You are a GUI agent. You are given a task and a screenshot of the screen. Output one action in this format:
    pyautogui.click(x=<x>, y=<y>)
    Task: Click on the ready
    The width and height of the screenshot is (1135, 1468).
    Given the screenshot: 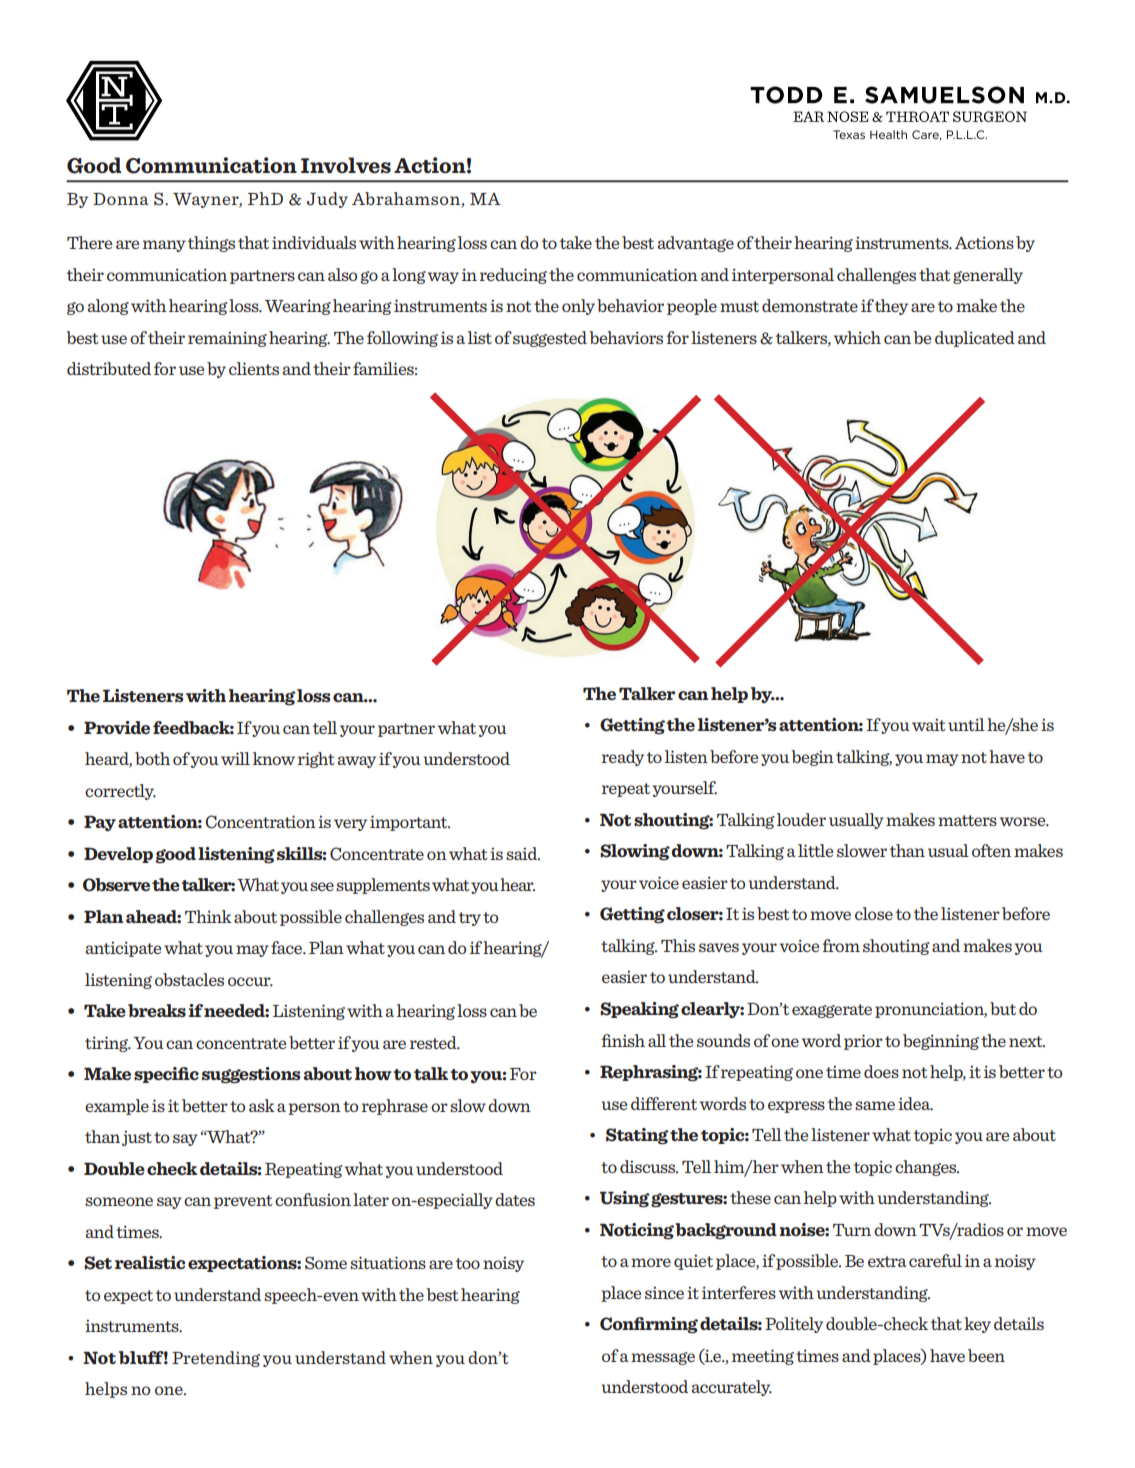 What is the action you would take?
    pyautogui.click(x=623, y=758)
